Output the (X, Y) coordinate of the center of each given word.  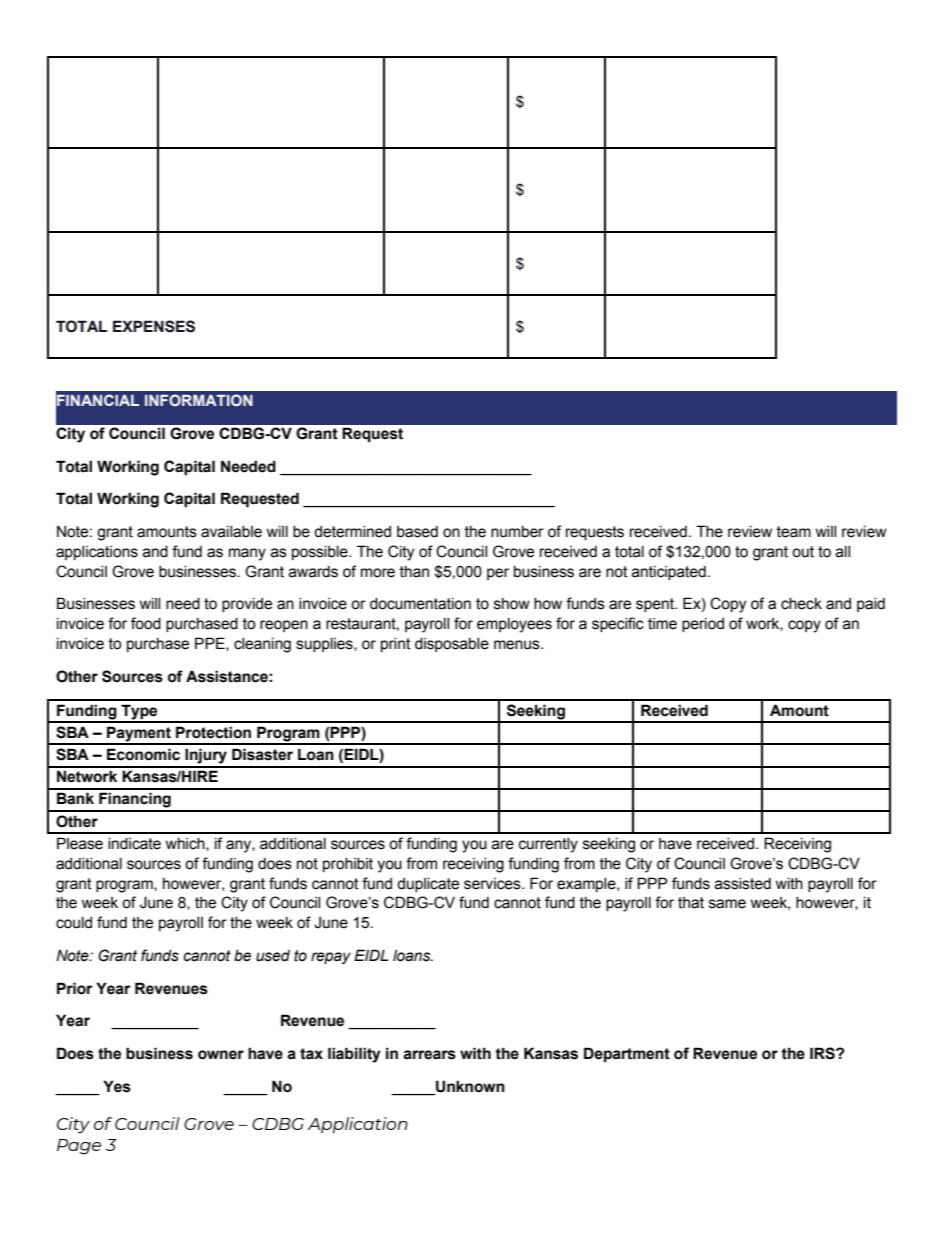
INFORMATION (199, 400)
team (794, 532)
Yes (117, 1086)
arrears (429, 1055)
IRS (823, 1053)
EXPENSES (154, 326)
